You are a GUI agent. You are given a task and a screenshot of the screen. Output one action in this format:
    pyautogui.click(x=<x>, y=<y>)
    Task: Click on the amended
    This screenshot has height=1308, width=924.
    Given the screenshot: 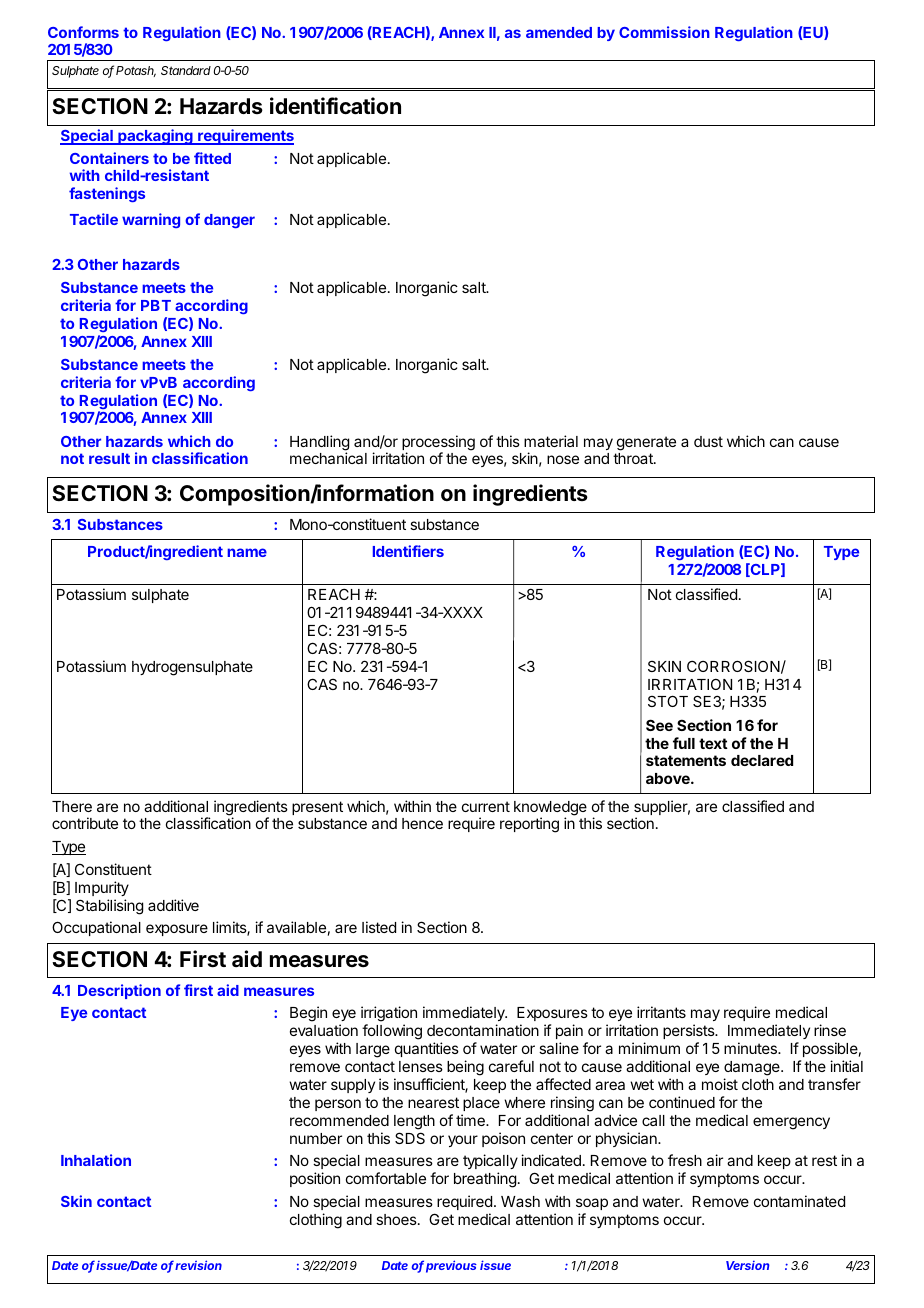 What is the action you would take?
    pyautogui.click(x=559, y=32)
